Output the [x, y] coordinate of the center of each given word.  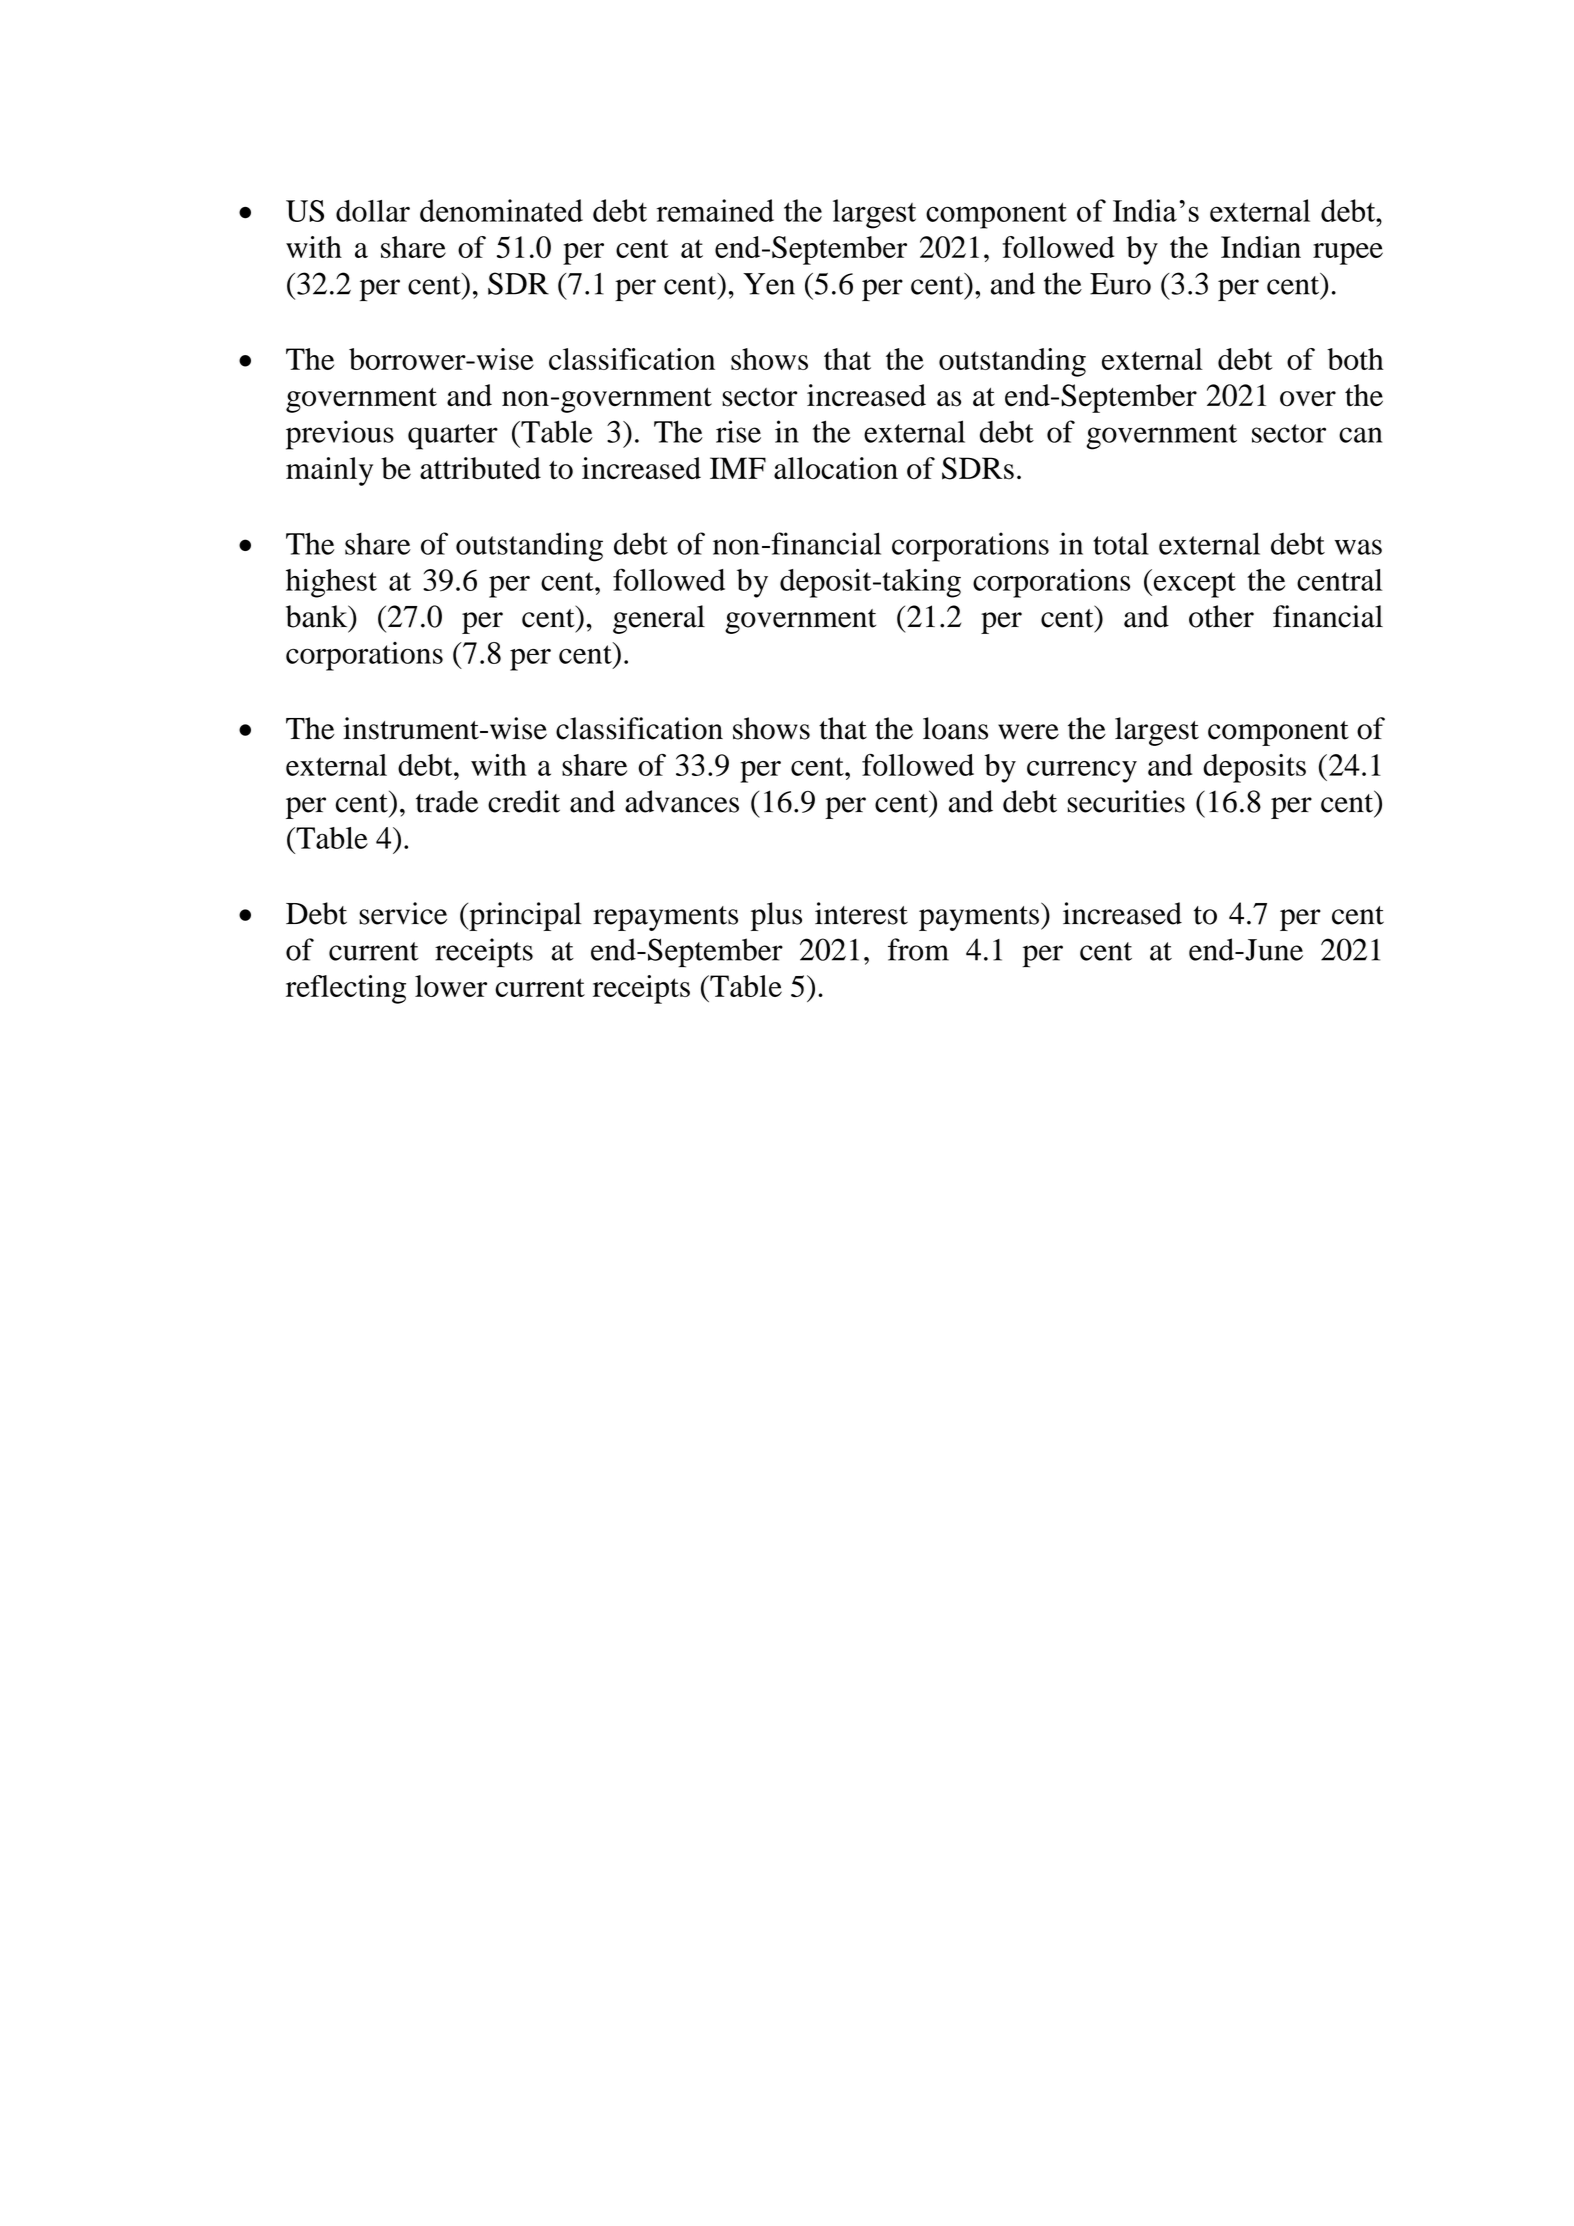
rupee [1348, 254]
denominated [501, 210]
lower [451, 986]
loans [955, 728]
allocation [836, 468]
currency [1082, 772]
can [1361, 435]
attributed [480, 468]
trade [447, 801]
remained [715, 210]
